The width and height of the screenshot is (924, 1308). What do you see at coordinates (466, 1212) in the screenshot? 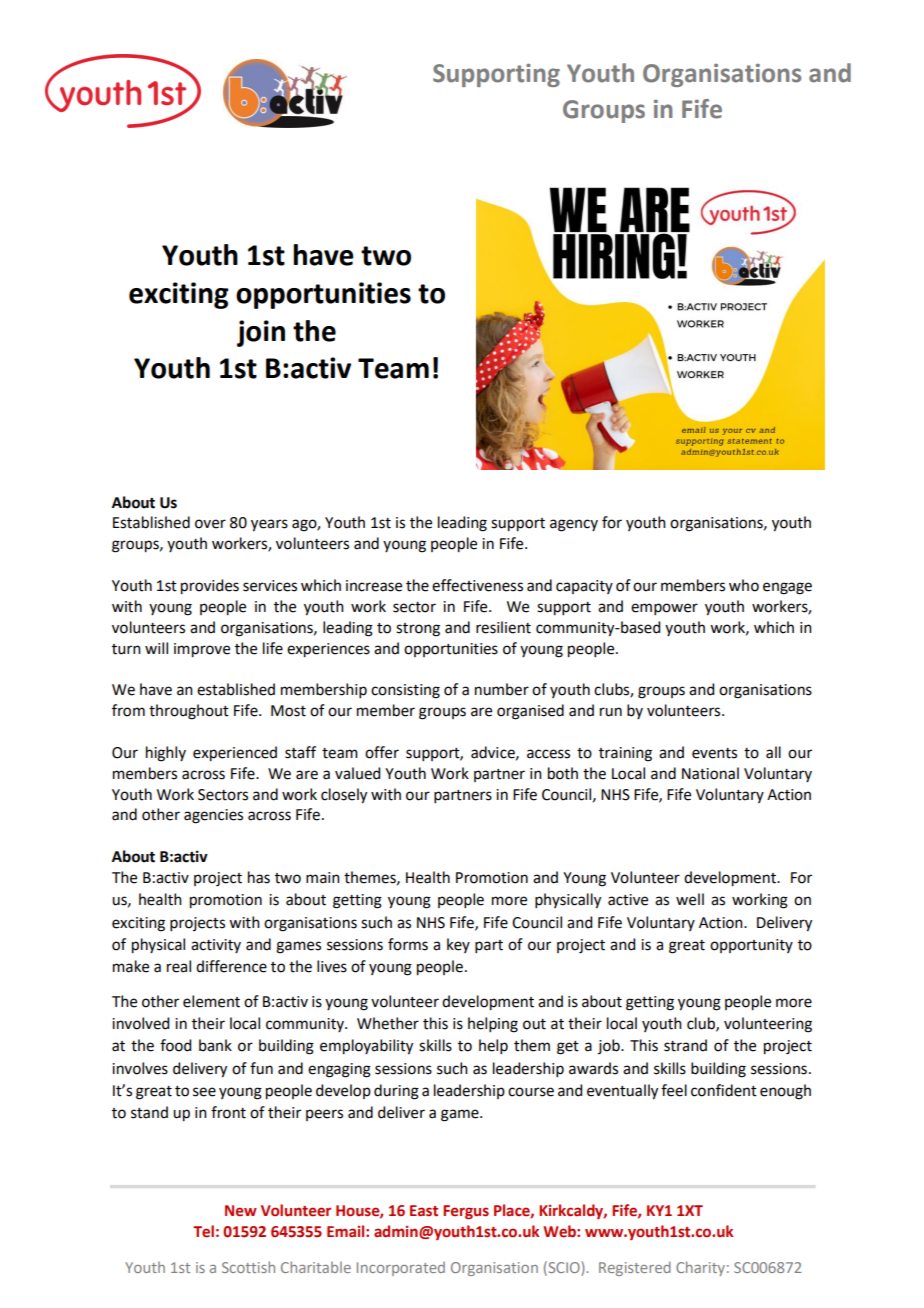
I see `Fergus` at bounding box center [466, 1212].
